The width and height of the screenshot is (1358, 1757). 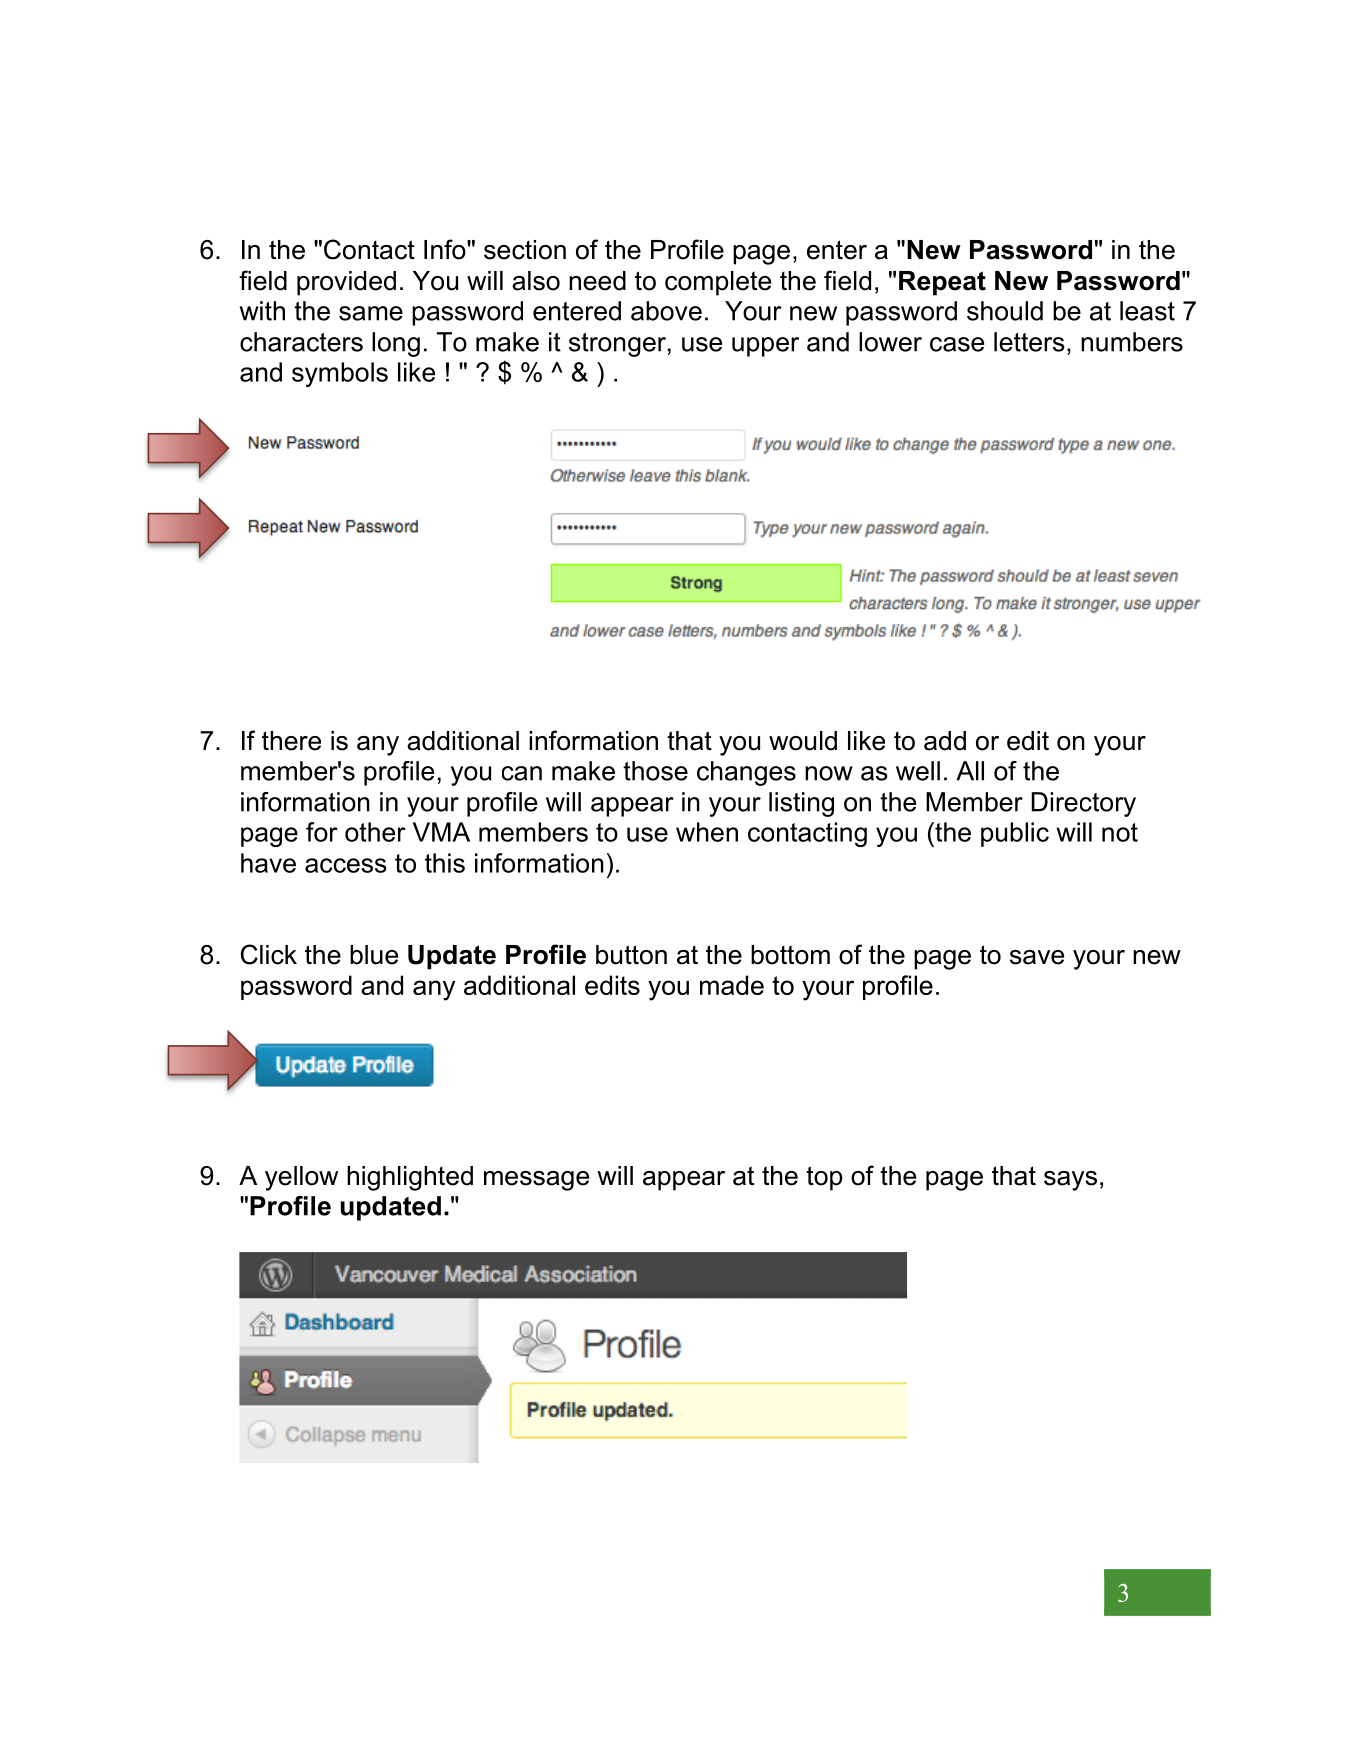 I want to click on top, so click(x=824, y=1178).
